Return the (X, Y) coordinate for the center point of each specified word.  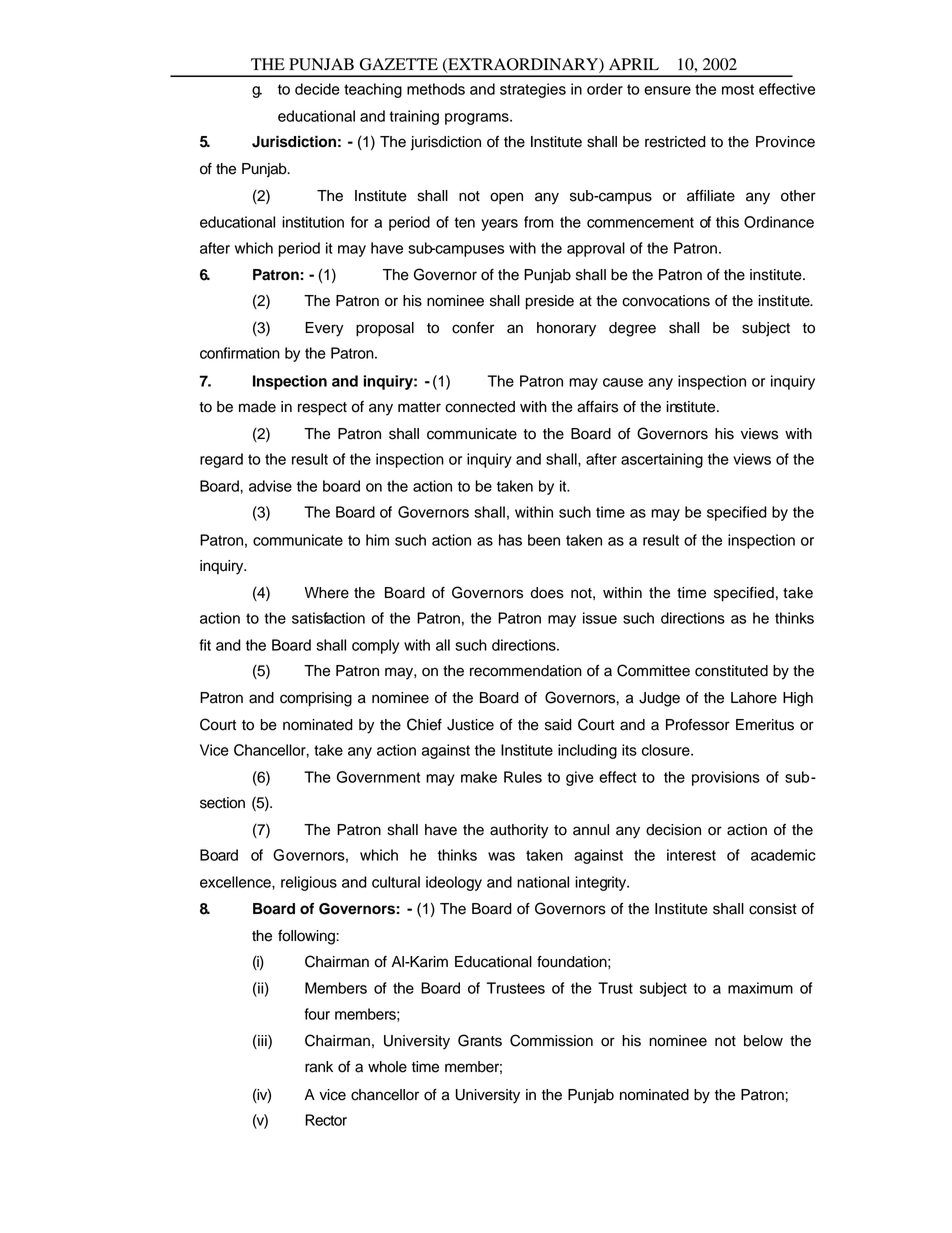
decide (317, 89)
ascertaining (662, 460)
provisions (726, 778)
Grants (480, 1040)
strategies (533, 90)
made (257, 407)
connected (480, 407)
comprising (316, 699)
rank (319, 1067)
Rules (523, 777)
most (738, 89)
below (763, 1041)
